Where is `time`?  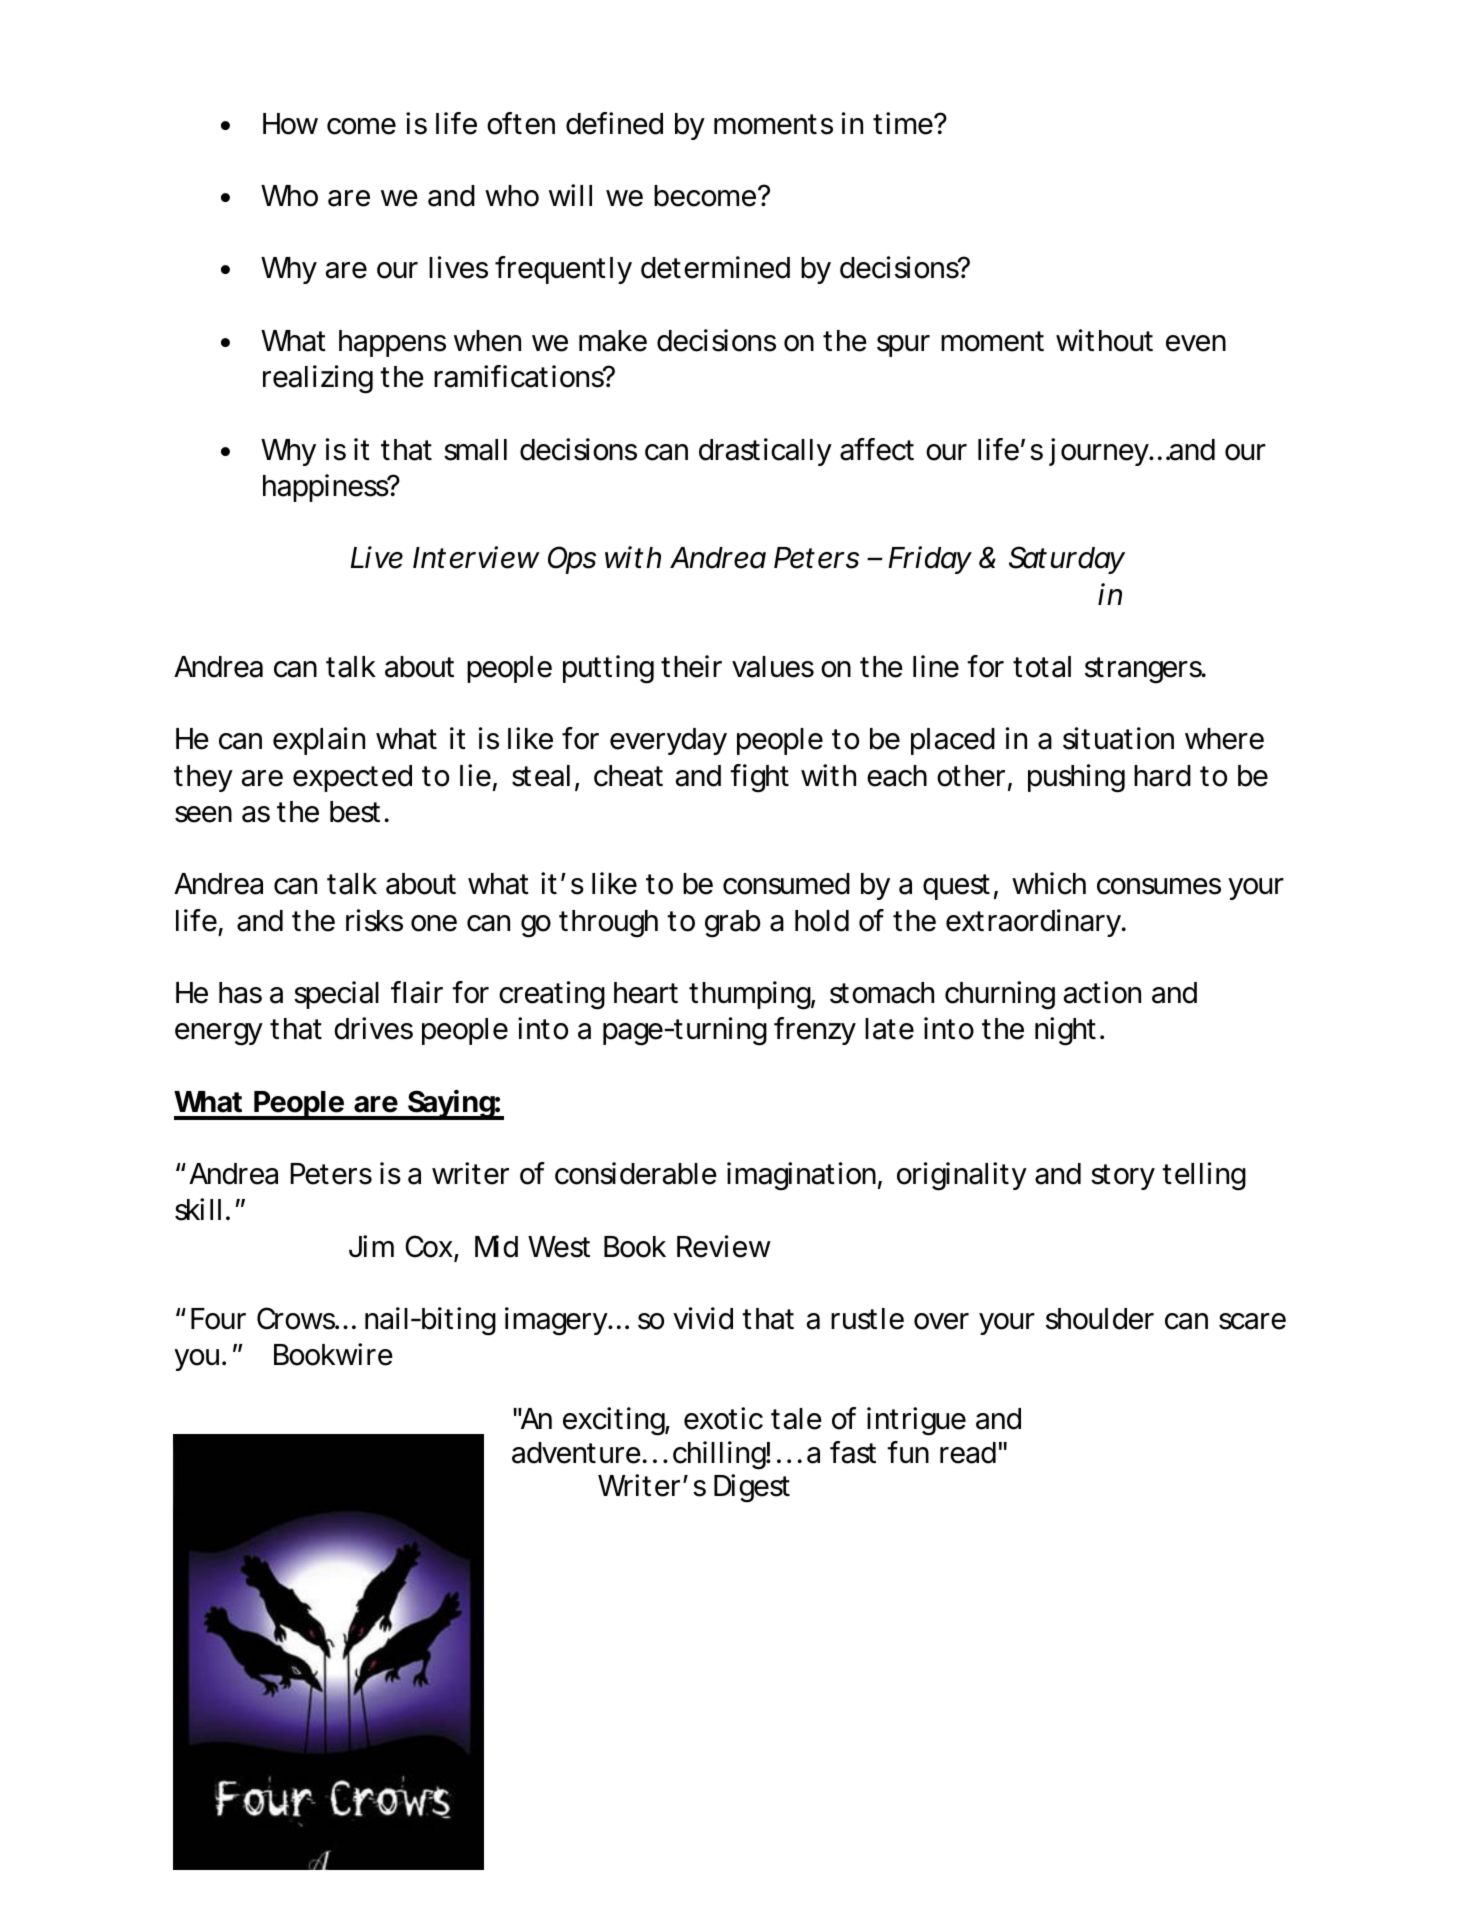
time is located at coordinates (904, 123).
